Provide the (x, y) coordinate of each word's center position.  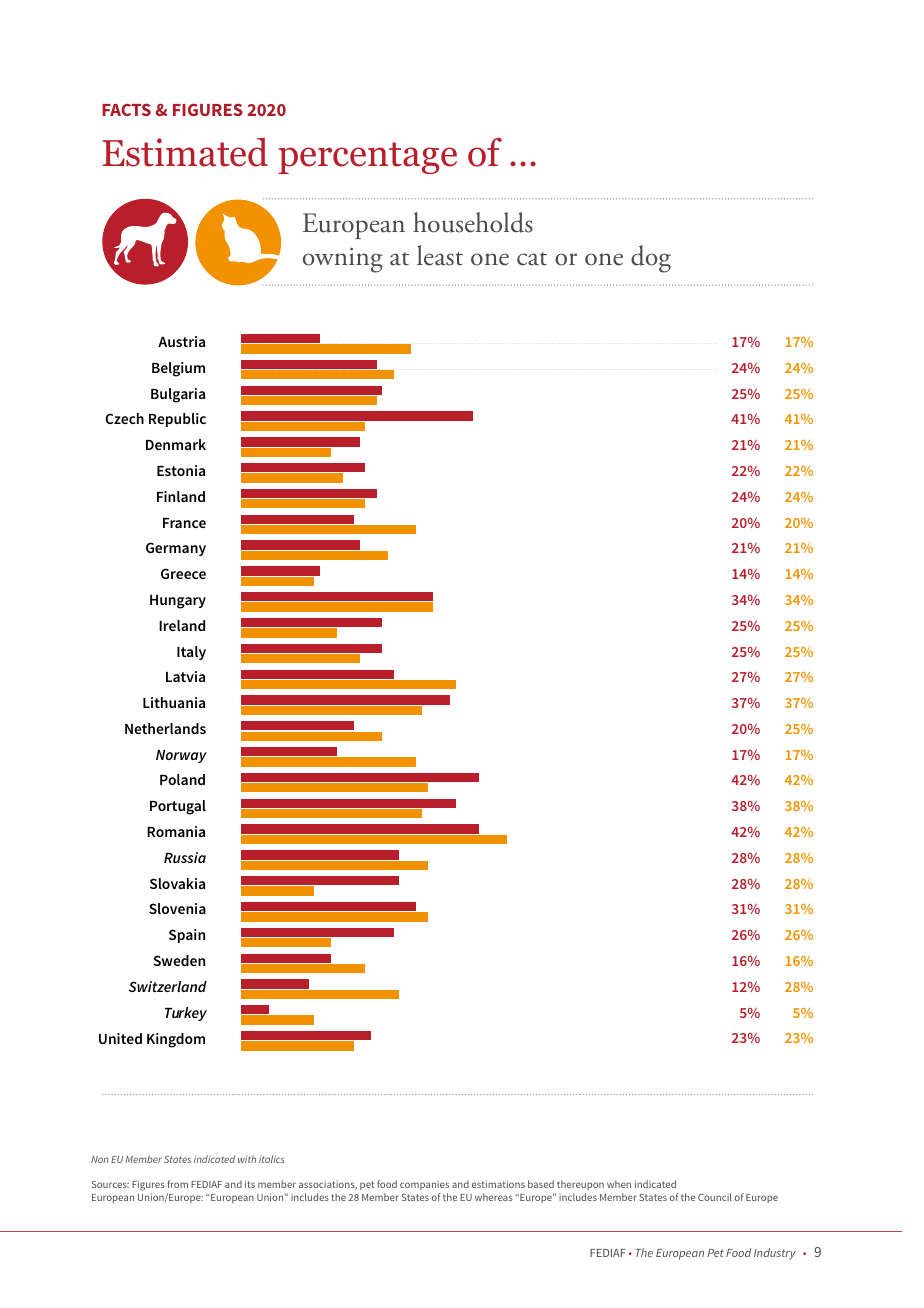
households (473, 222)
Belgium (178, 369)
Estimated (185, 152)
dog (651, 259)
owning (343, 260)
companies (424, 1185)
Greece (183, 573)
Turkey (186, 1014)
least (440, 255)
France (184, 523)
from (177, 1184)
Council (715, 1197)
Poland (182, 779)
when (619, 1184)
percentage (367, 158)
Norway (181, 756)
